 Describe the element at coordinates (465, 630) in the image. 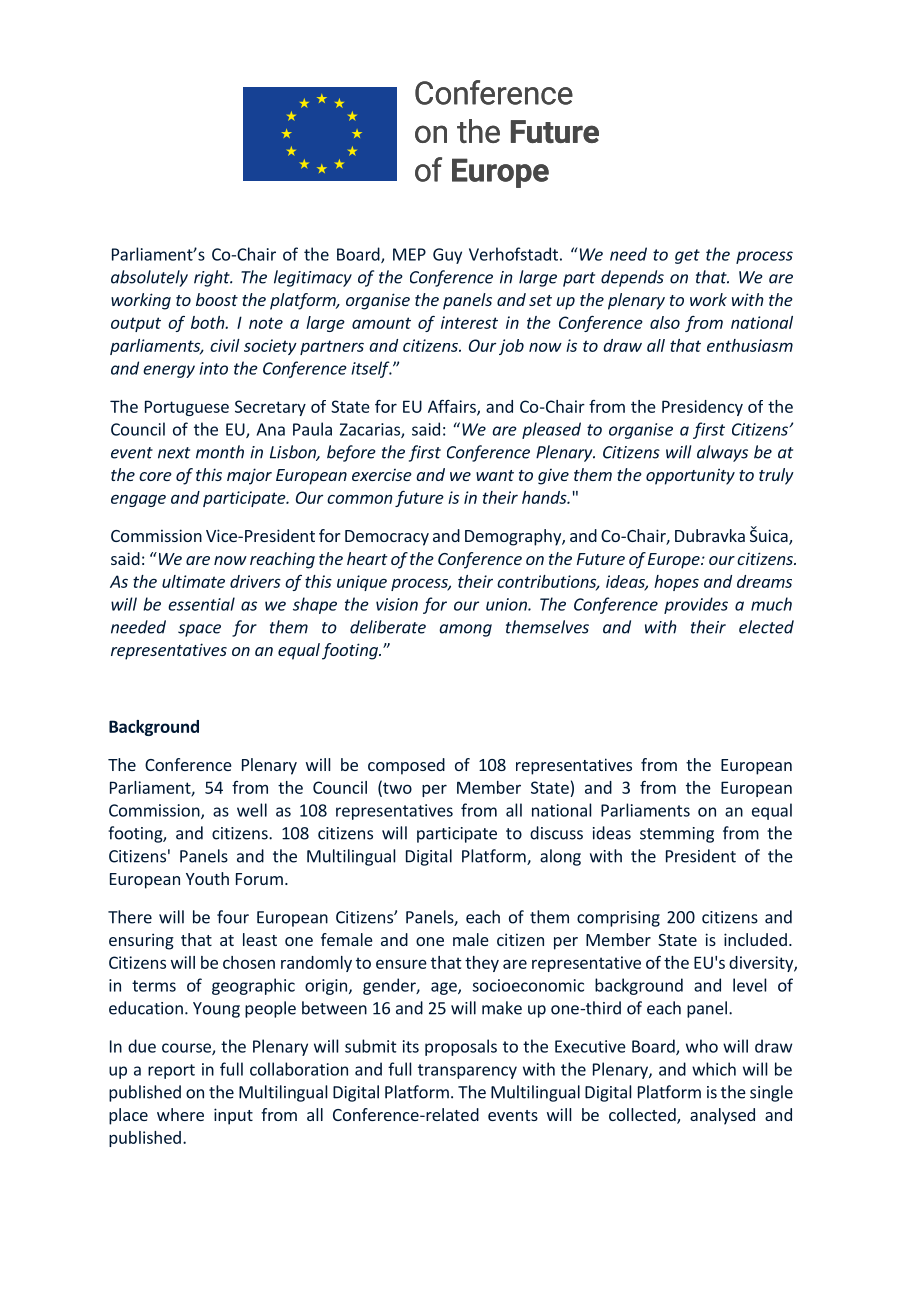

I see `among` at that location.
